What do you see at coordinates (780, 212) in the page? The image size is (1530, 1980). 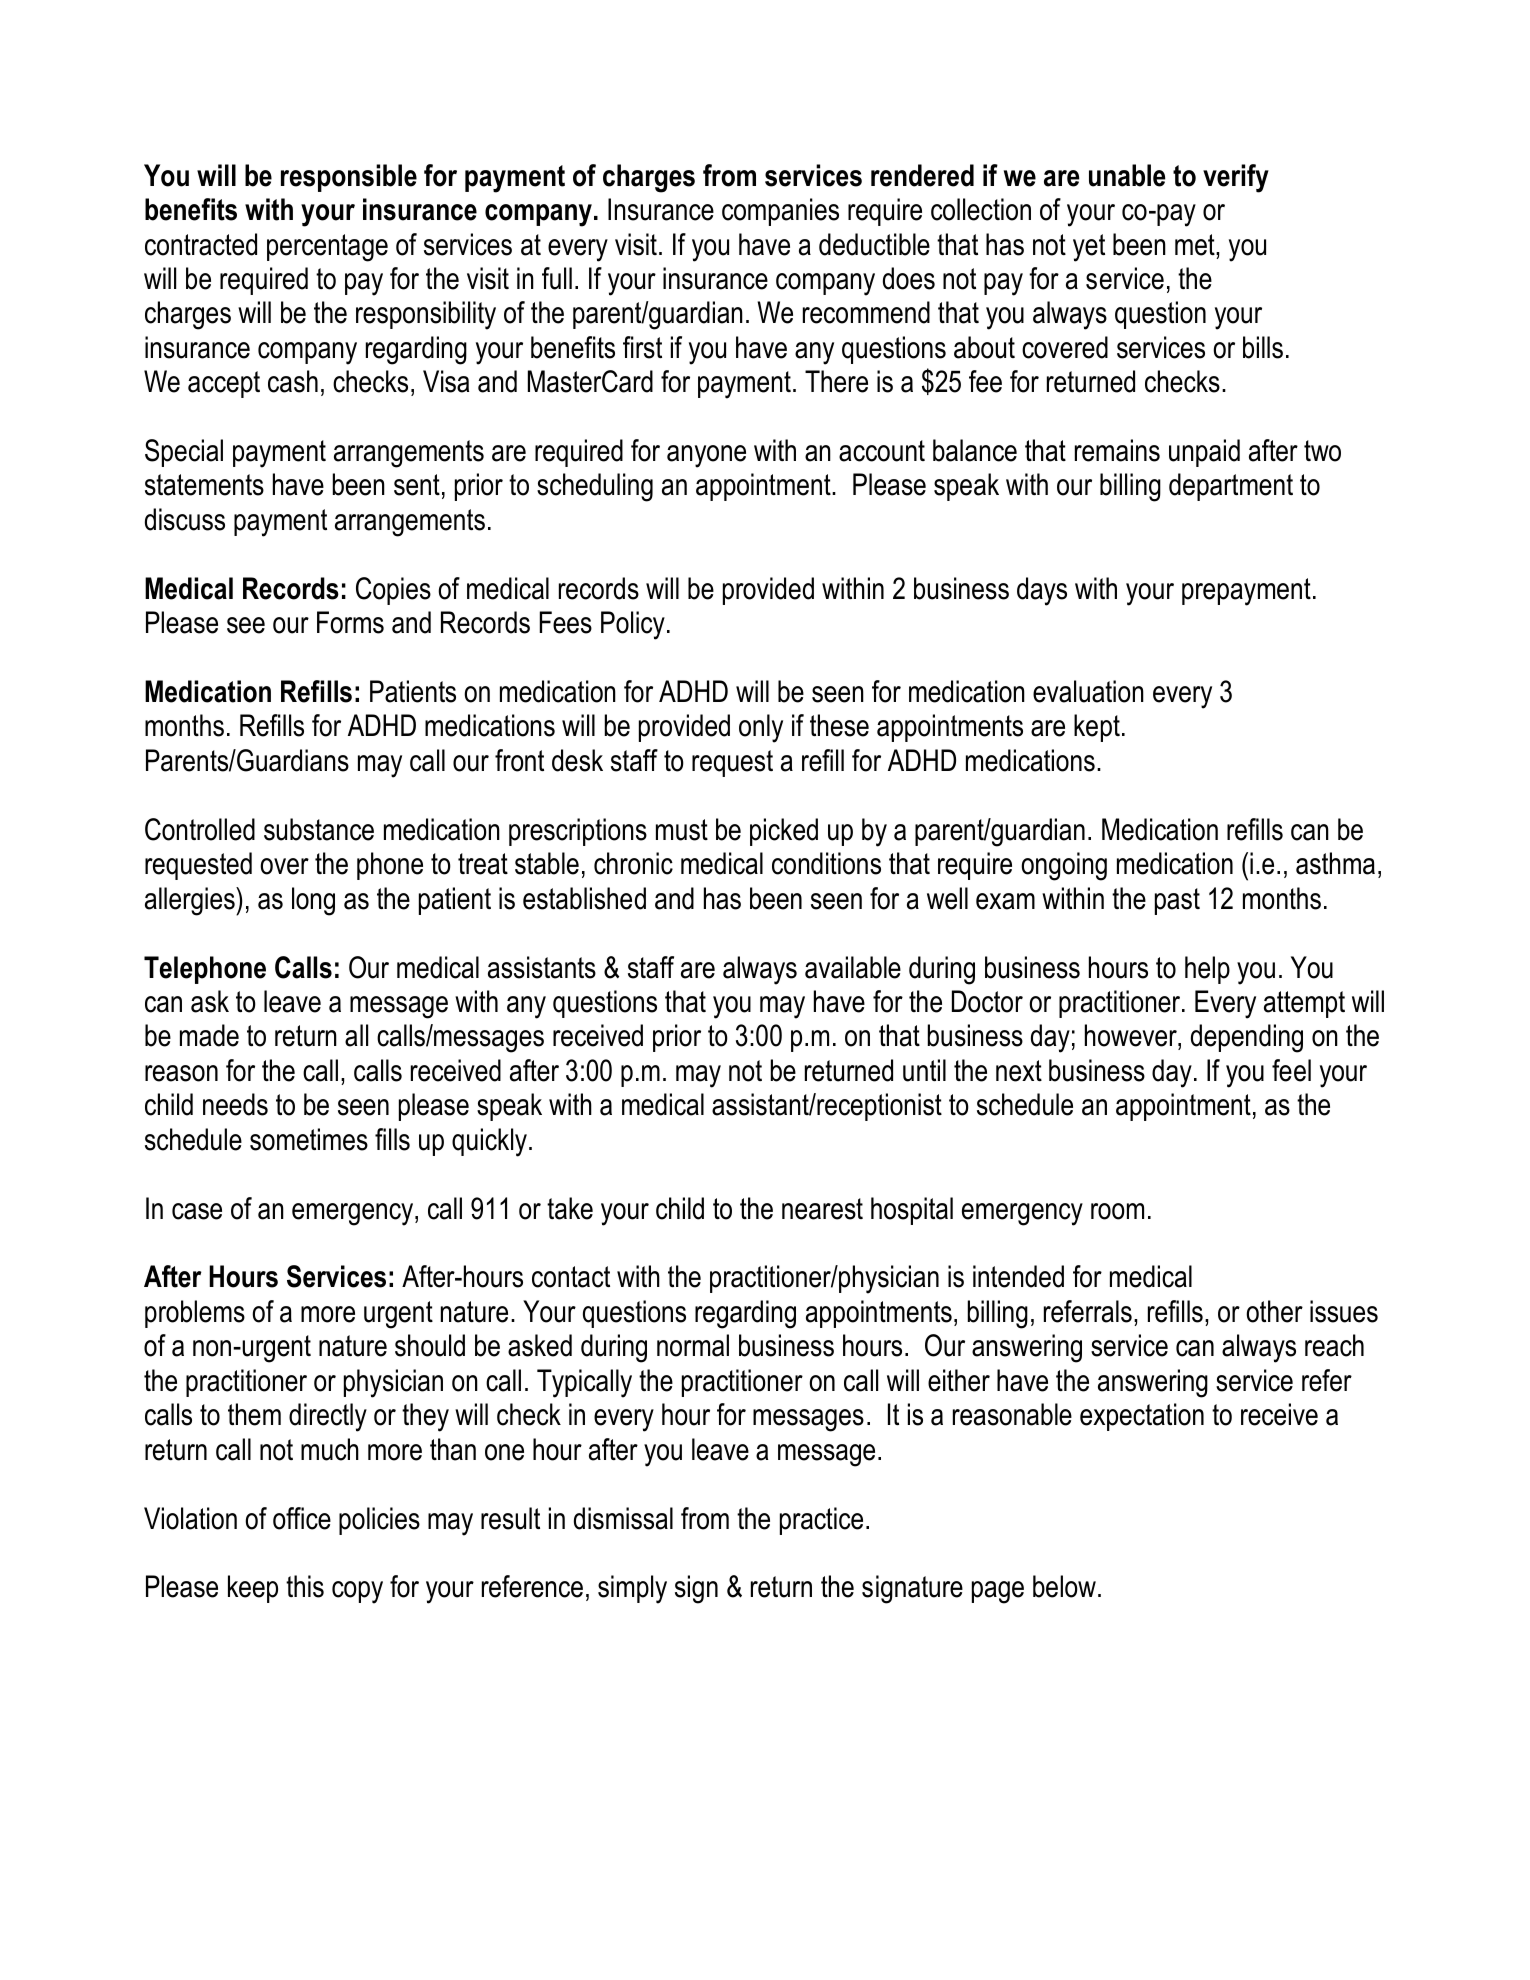 I see `companies` at bounding box center [780, 212].
